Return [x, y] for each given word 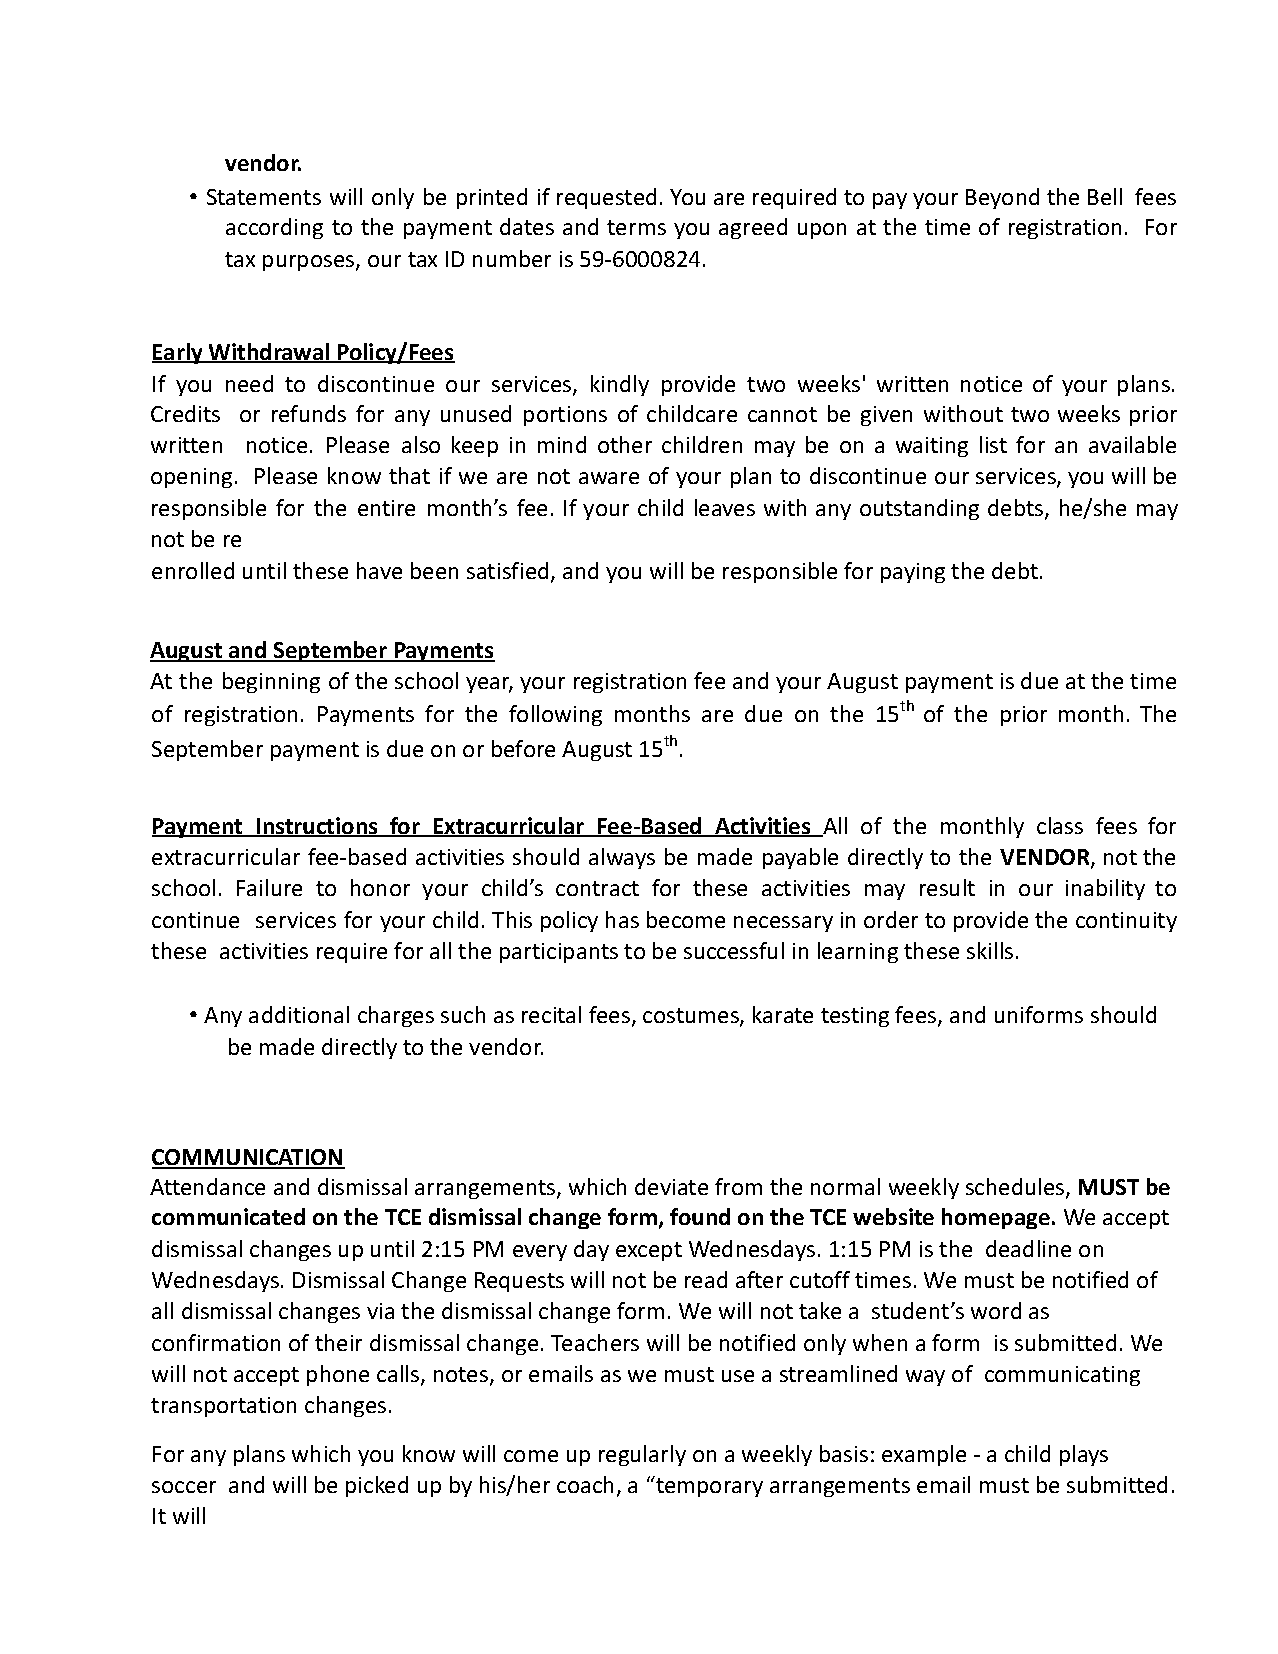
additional [299, 1014]
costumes [692, 1017]
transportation [223, 1407]
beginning [271, 682]
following [555, 715]
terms [636, 227]
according [274, 228]
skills [990, 950]
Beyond [1002, 198]
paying [913, 573]
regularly [642, 1455]
